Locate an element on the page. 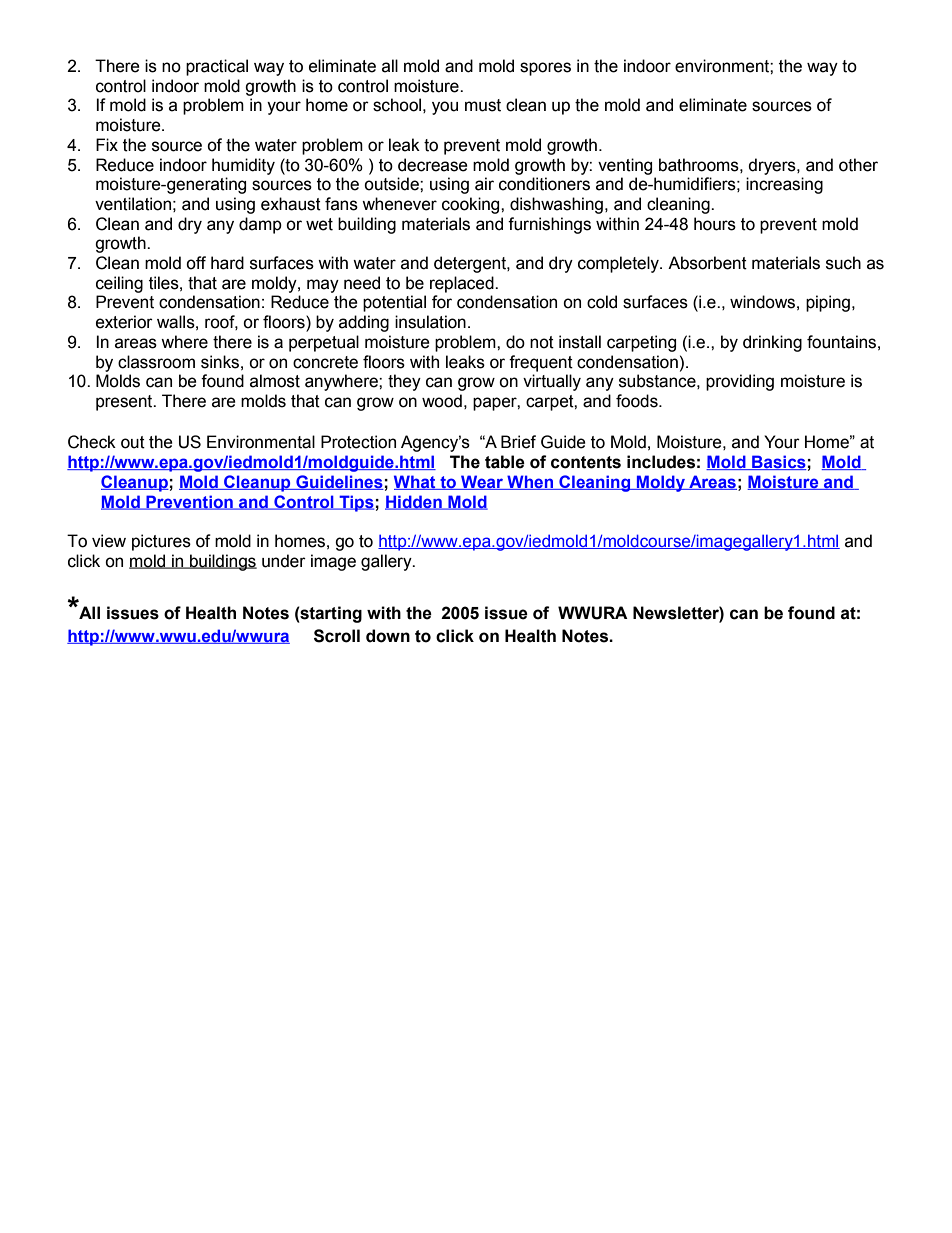 Image resolution: width=952 pixels, height=1233 pixels. practical is located at coordinates (217, 67).
